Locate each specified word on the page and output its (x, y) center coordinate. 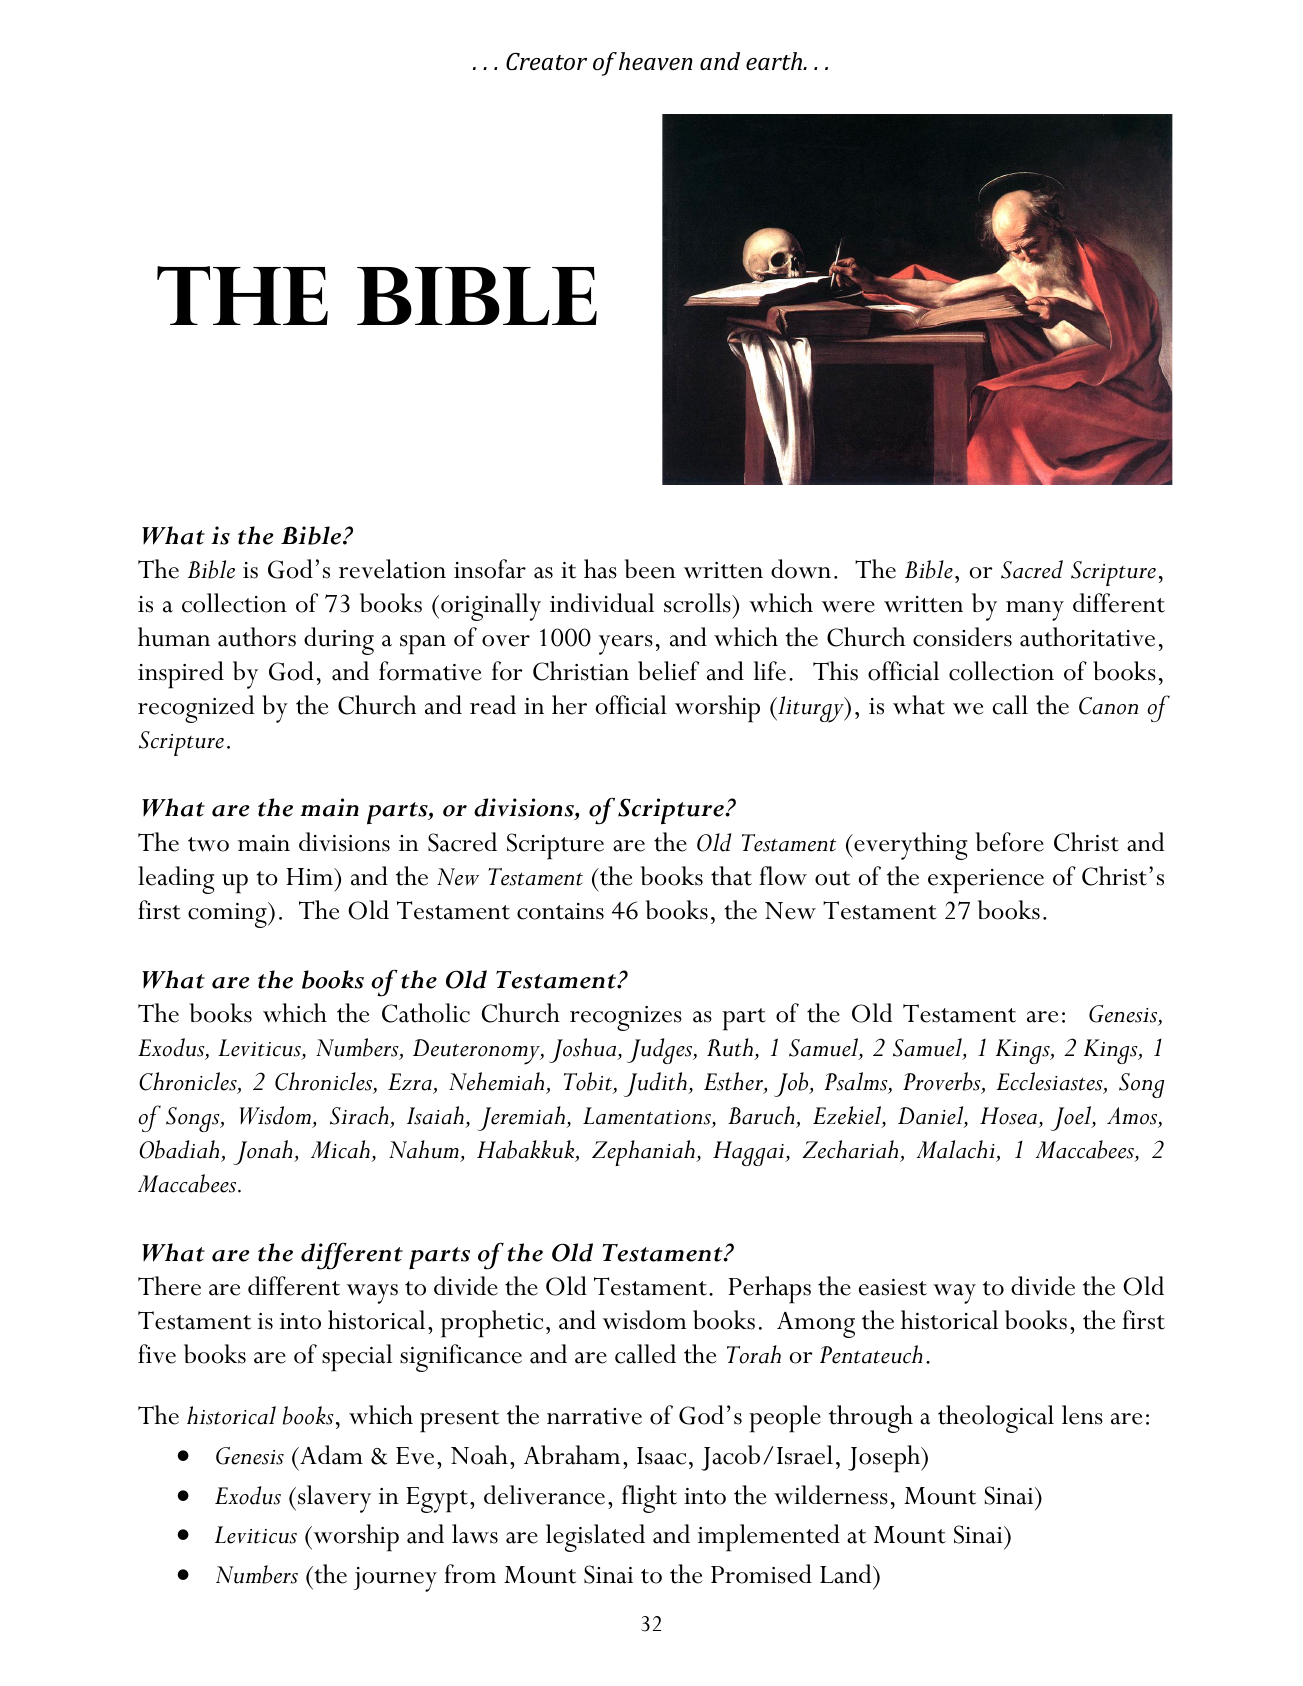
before (1010, 842)
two (208, 844)
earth (775, 61)
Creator (546, 61)
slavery (334, 1499)
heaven (656, 61)
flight (649, 1499)
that (731, 876)
